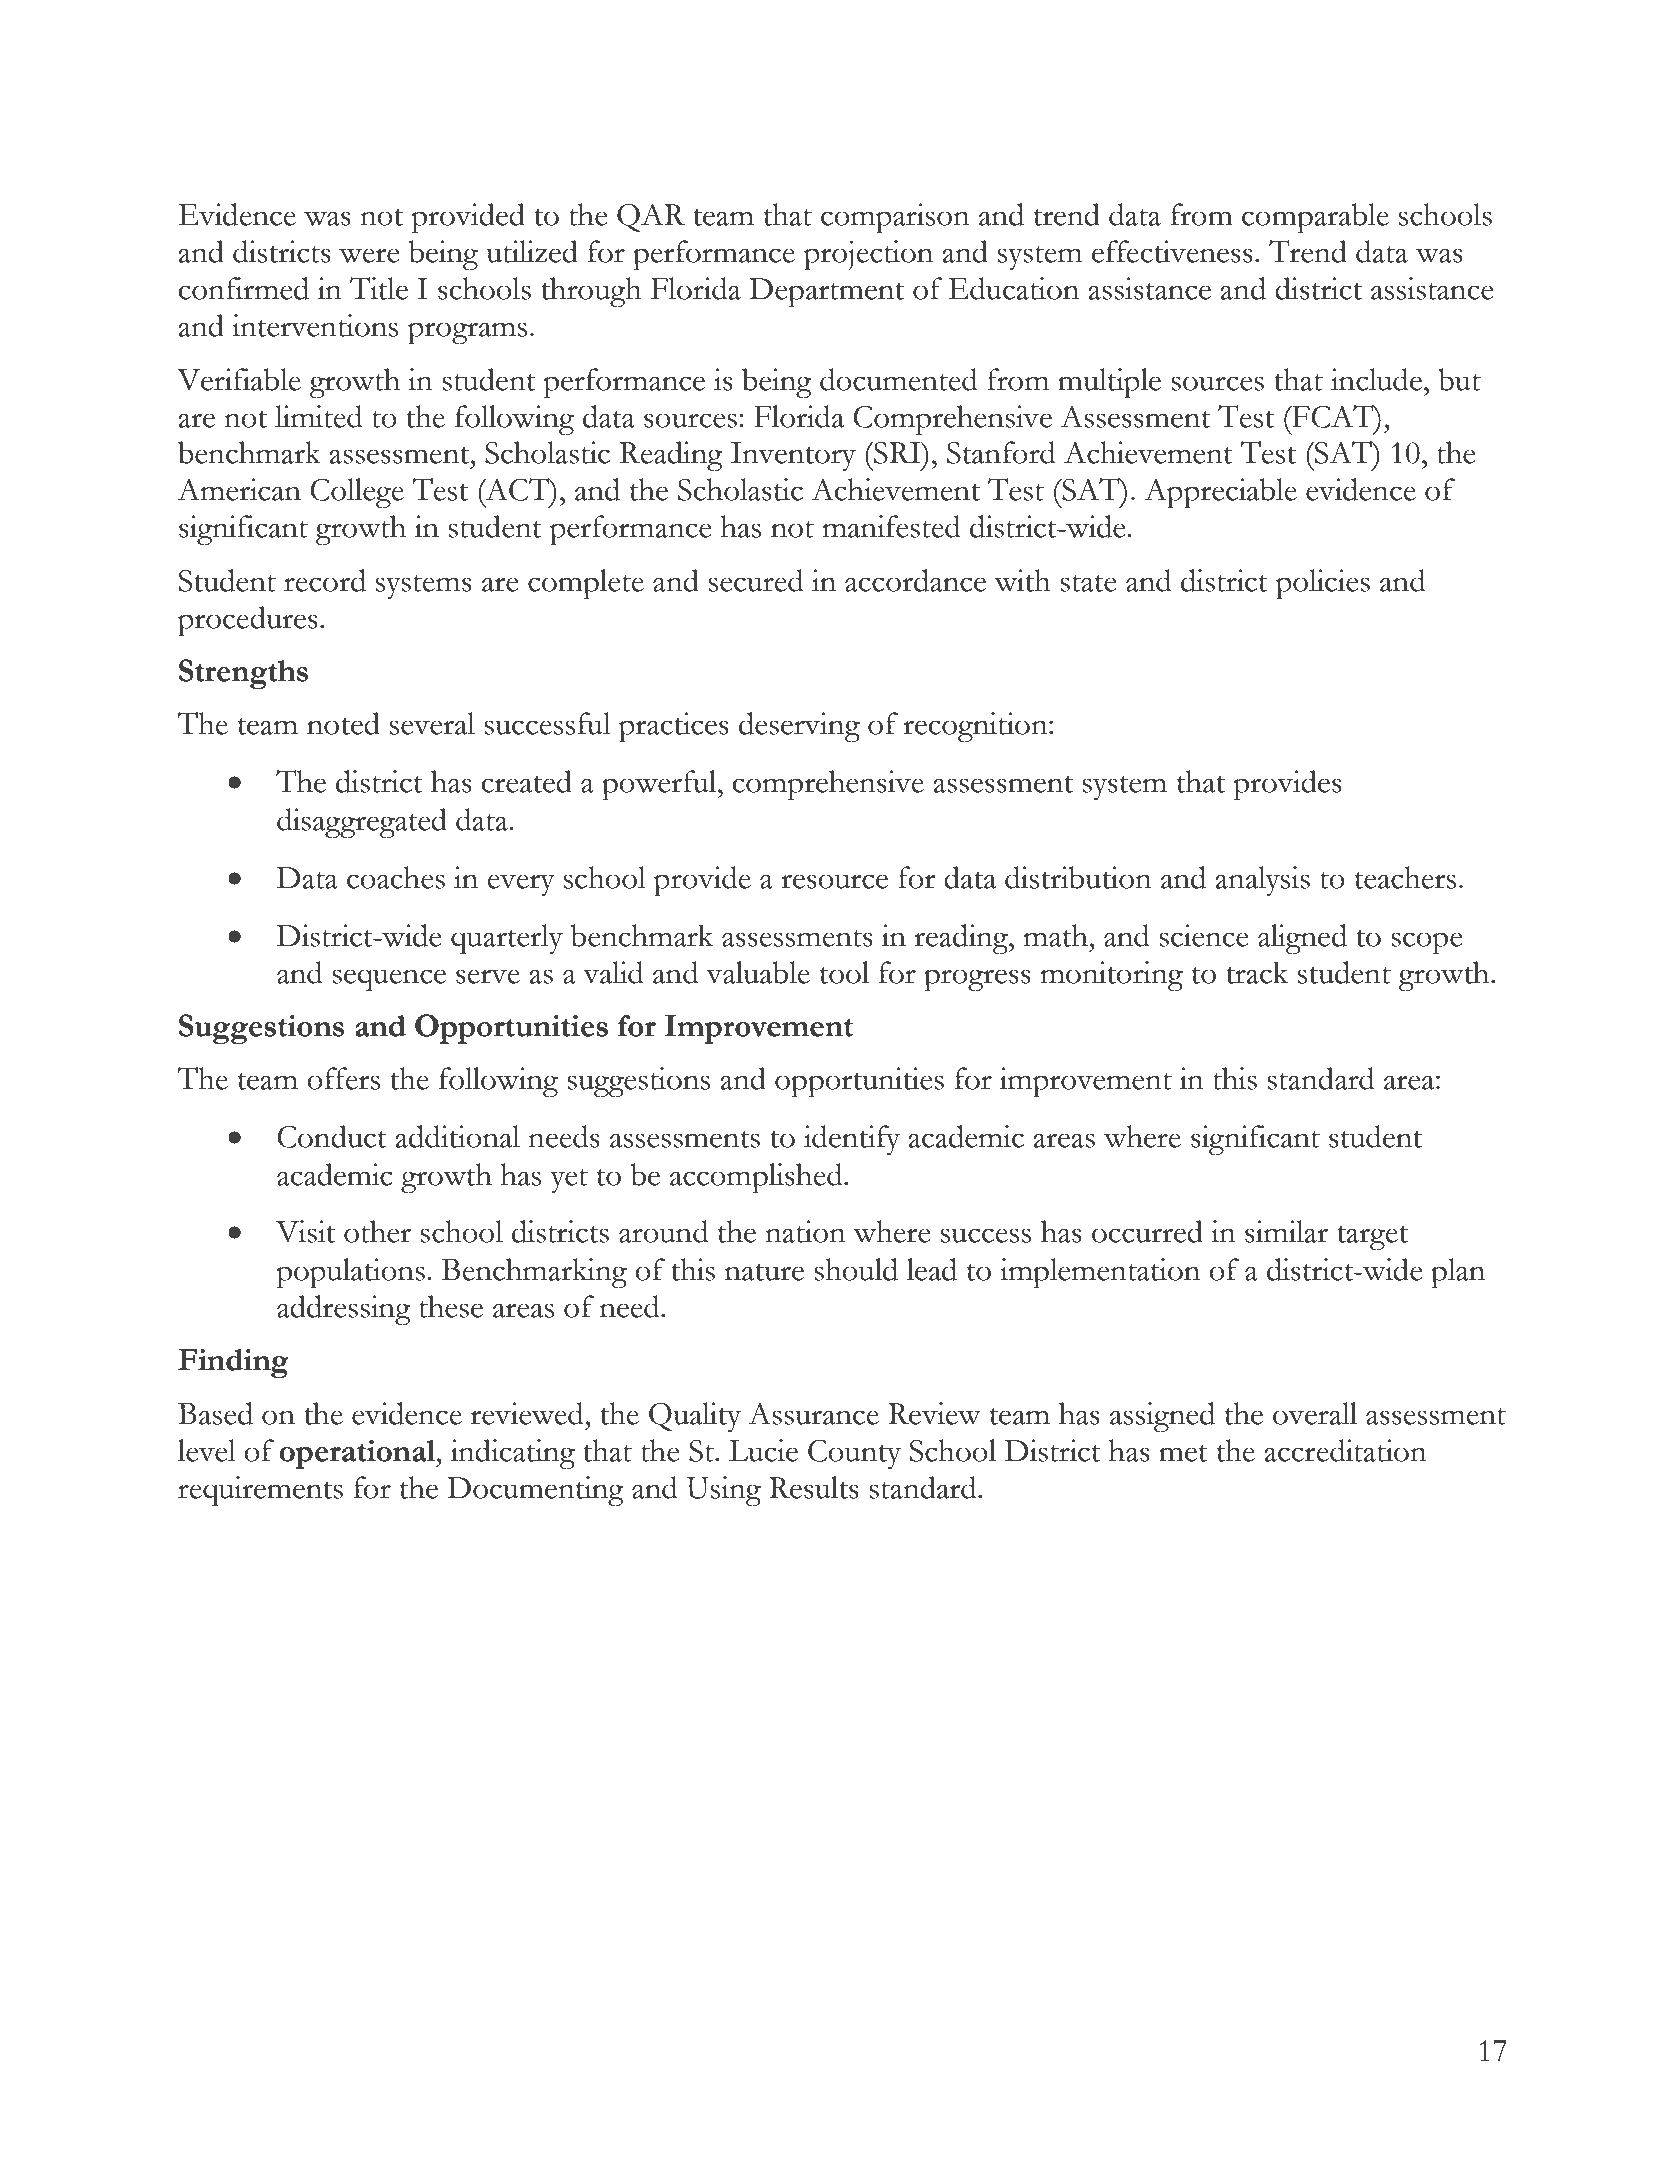  I want to click on analysis, so click(1262, 881).
